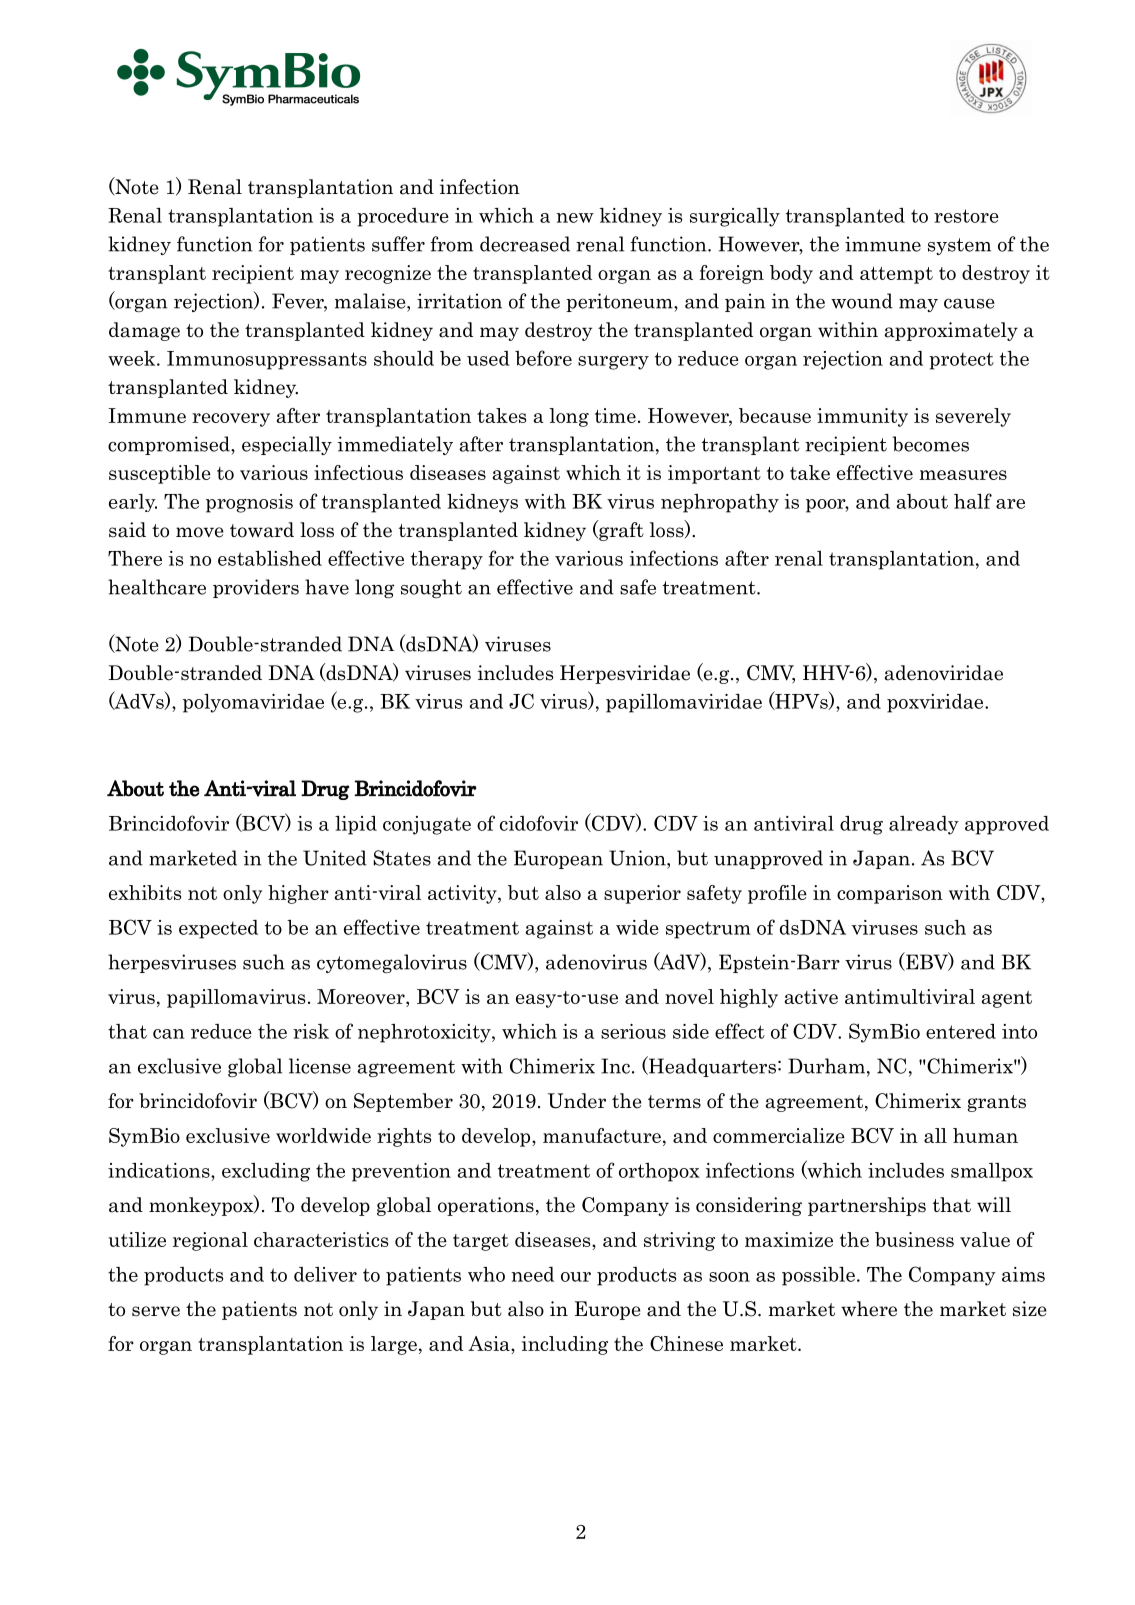  I want to click on new, so click(575, 218).
